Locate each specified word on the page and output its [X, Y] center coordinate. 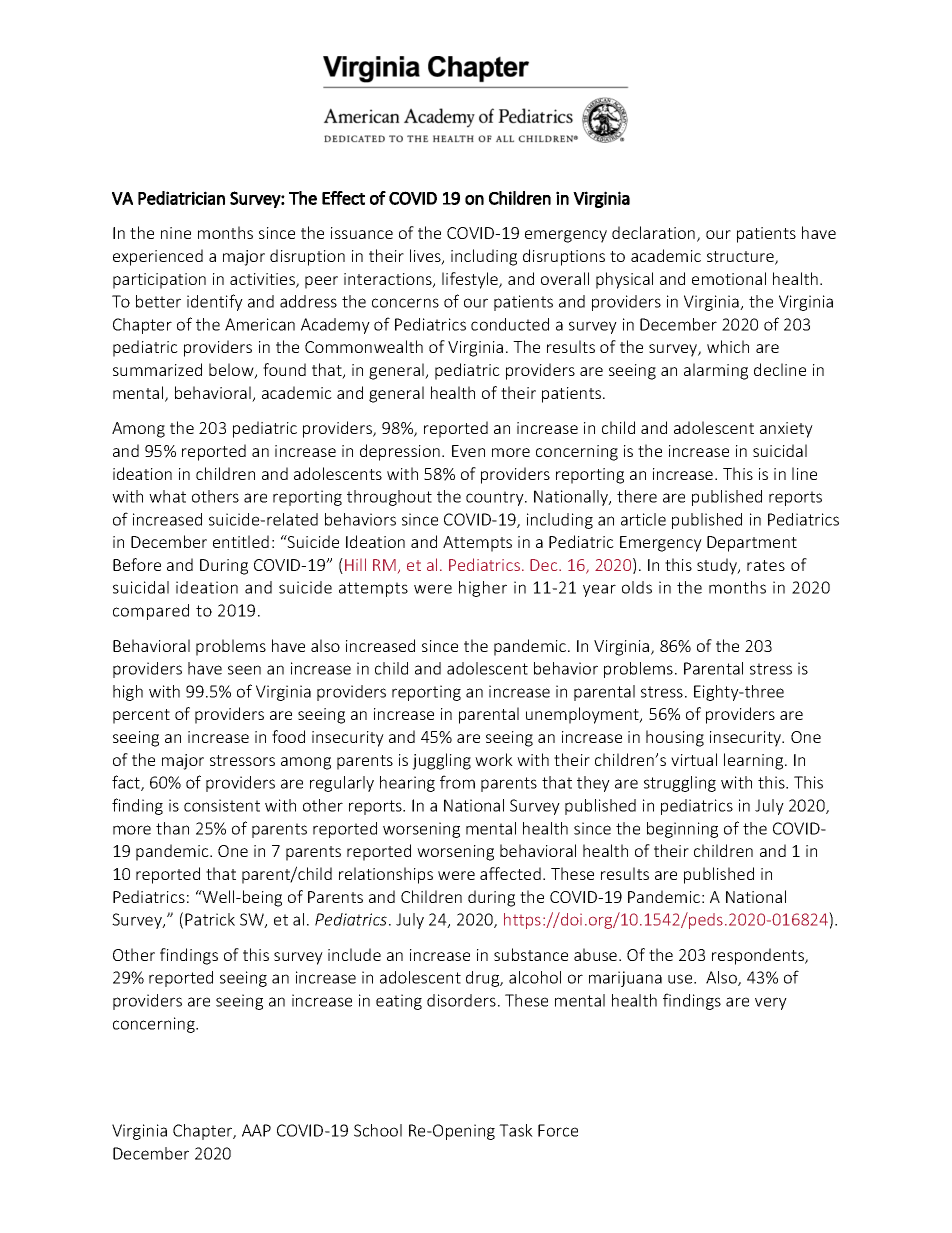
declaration [655, 234]
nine [176, 233]
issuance [362, 233]
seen [244, 670]
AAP [256, 1130]
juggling [441, 761]
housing [675, 738]
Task [516, 1130]
